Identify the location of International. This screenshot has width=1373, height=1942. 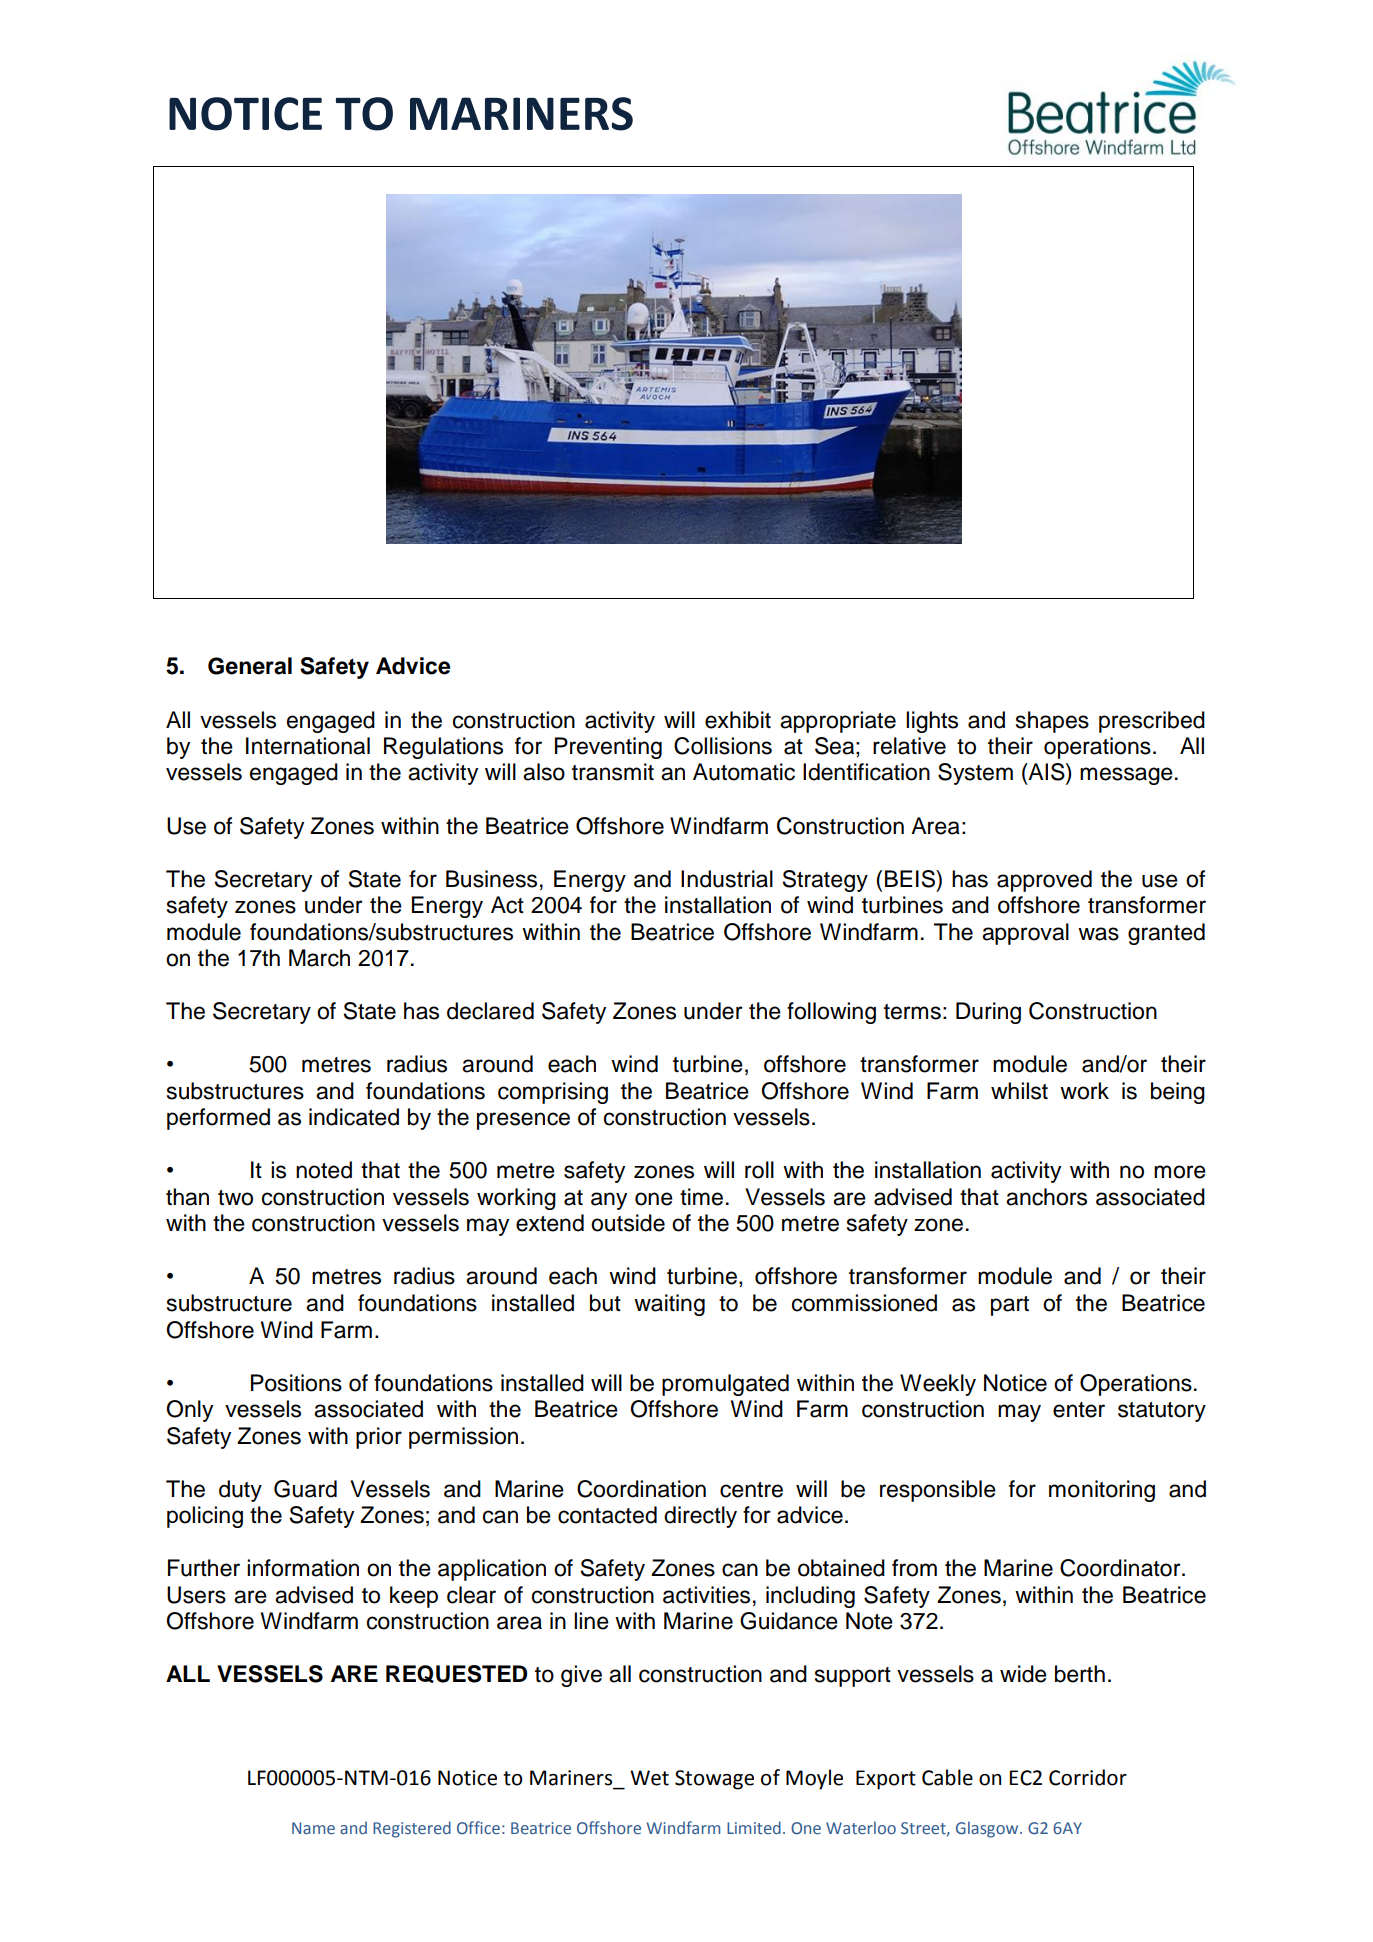
(308, 746).
